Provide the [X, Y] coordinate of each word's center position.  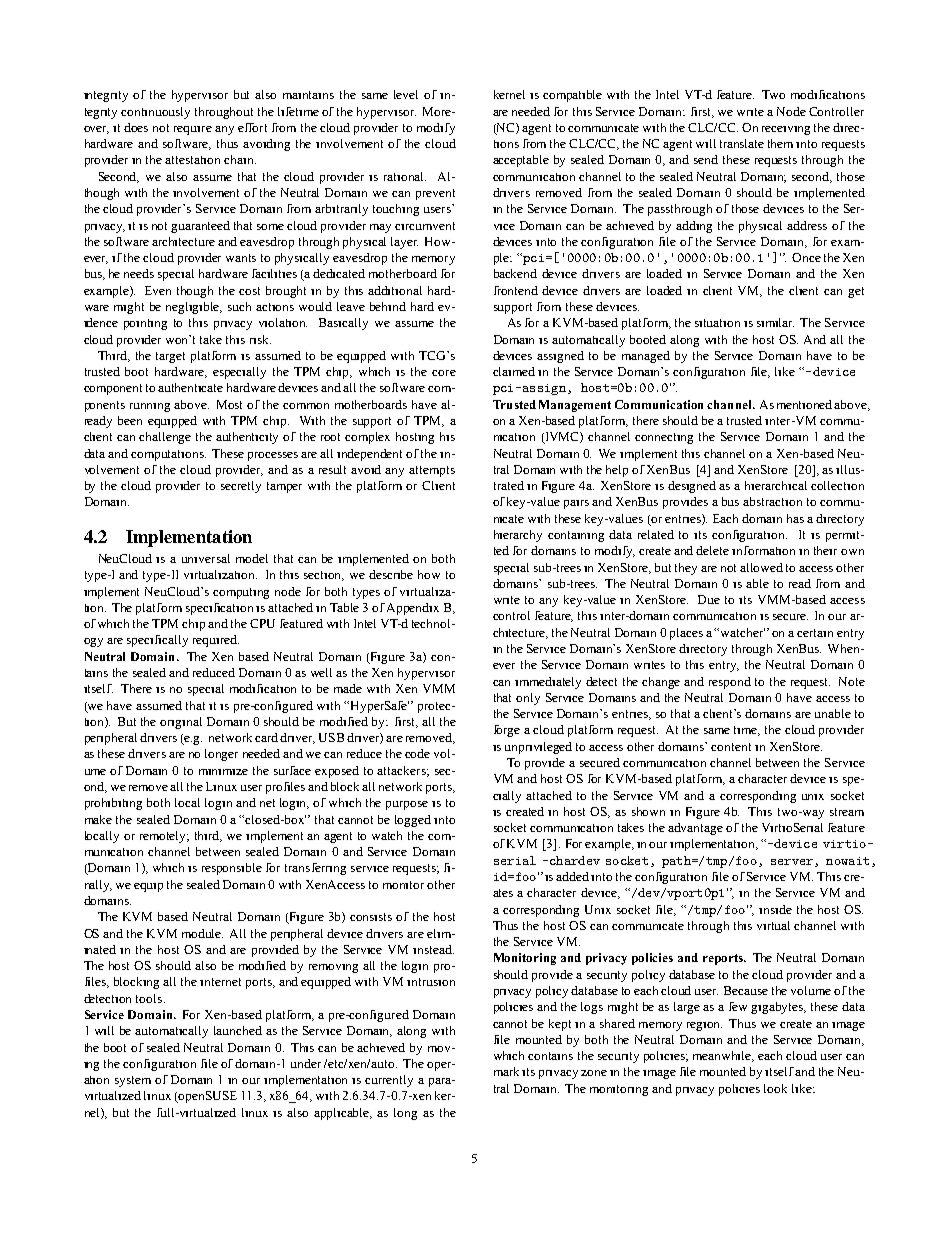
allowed [761, 567]
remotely [164, 837]
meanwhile [723, 1056]
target [170, 357]
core [444, 373]
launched [238, 1030]
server [792, 862]
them [780, 143]
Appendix [413, 609]
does [136, 127]
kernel [509, 94]
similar [775, 322]
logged [413, 821]
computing [241, 593]
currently [389, 1081]
